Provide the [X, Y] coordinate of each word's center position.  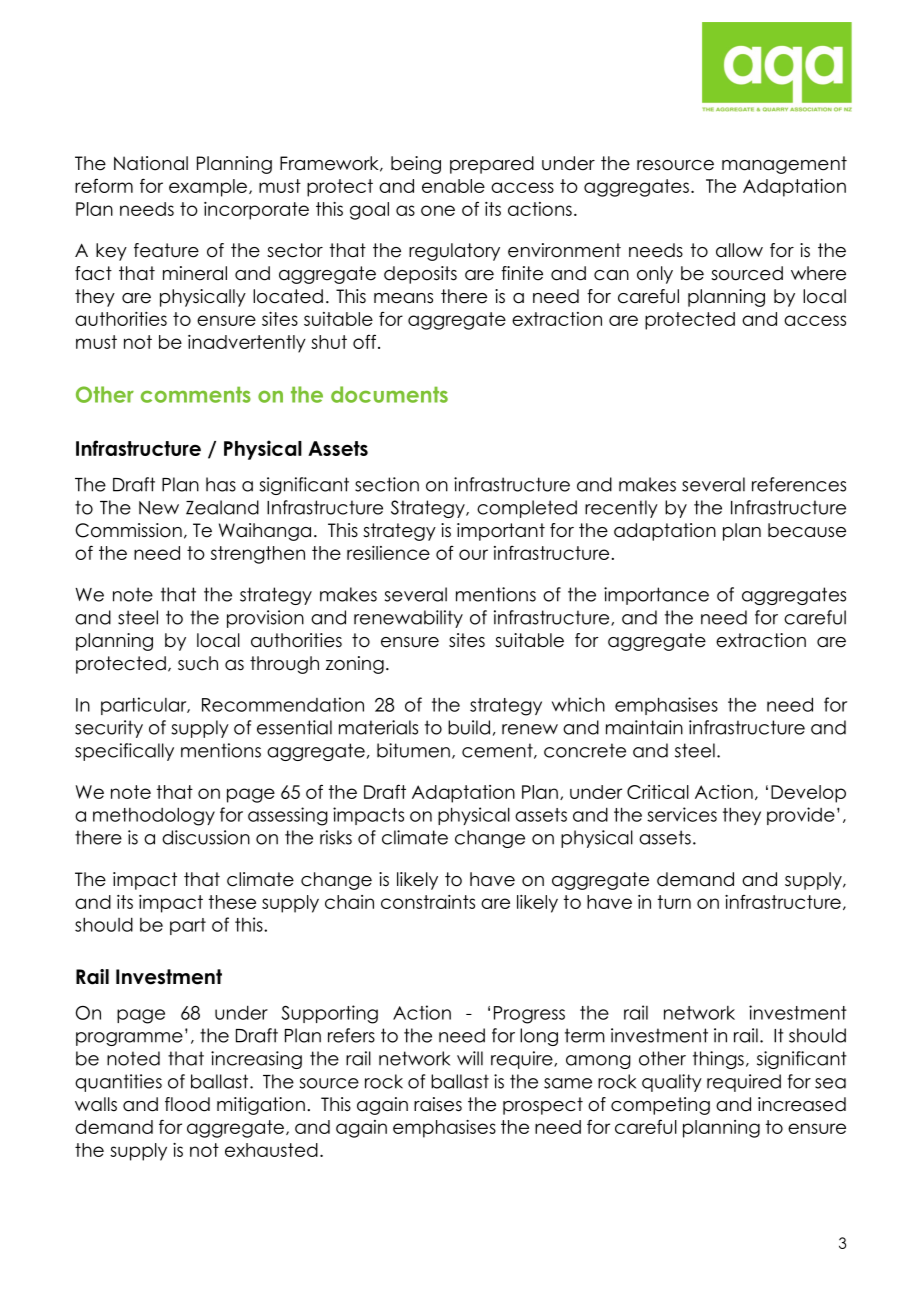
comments [196, 395]
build [469, 727]
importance [656, 596]
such [198, 663]
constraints [428, 902]
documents [389, 394]
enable [453, 186]
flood [187, 1104]
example [208, 188]
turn [674, 902]
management [784, 165]
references [799, 484]
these [232, 902]
